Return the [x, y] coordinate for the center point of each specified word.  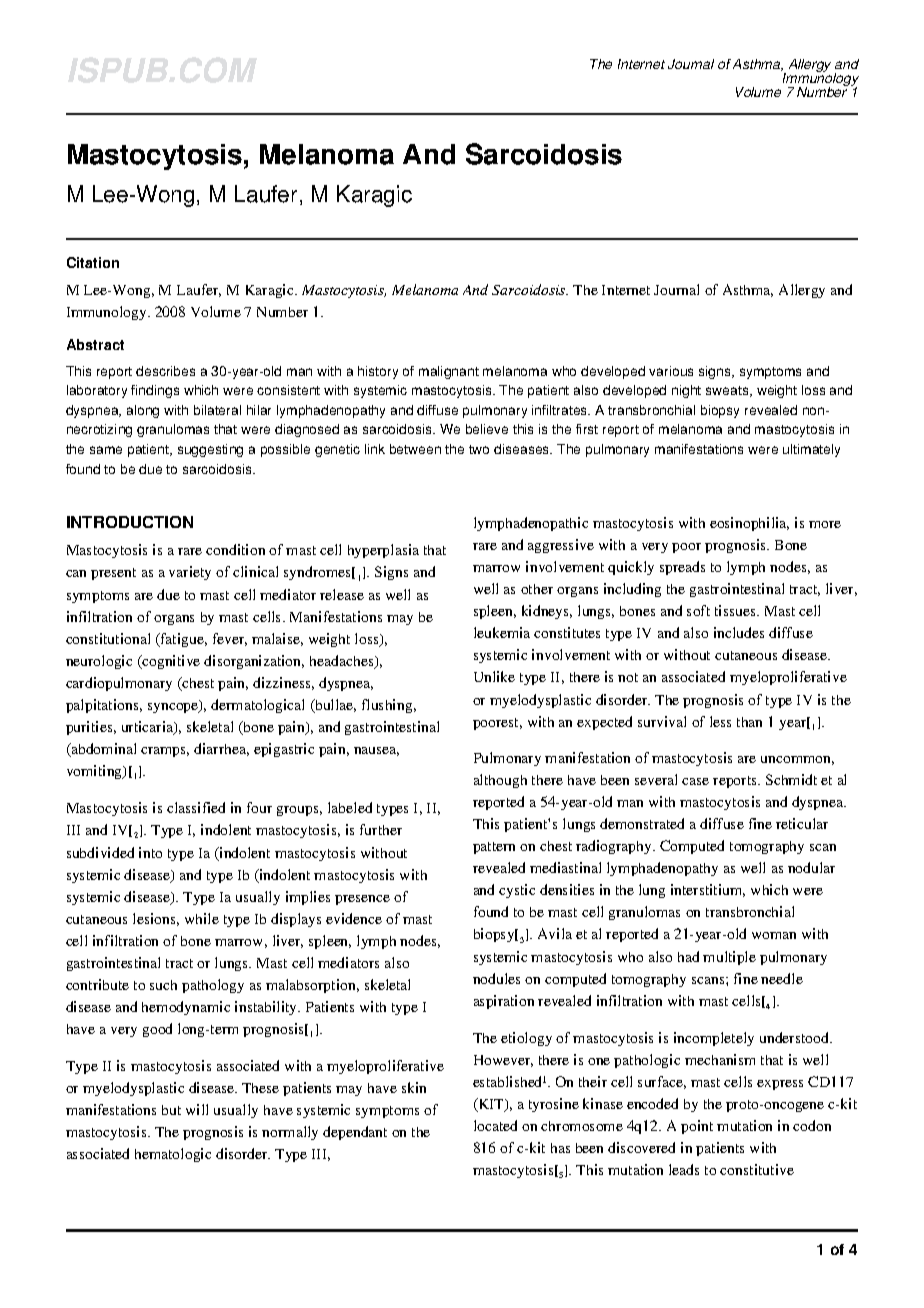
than [749, 722]
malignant [449, 372]
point [697, 1127]
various [671, 371]
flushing [388, 706]
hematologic [173, 1155]
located [495, 1125]
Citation [93, 262]
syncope [174, 707]
